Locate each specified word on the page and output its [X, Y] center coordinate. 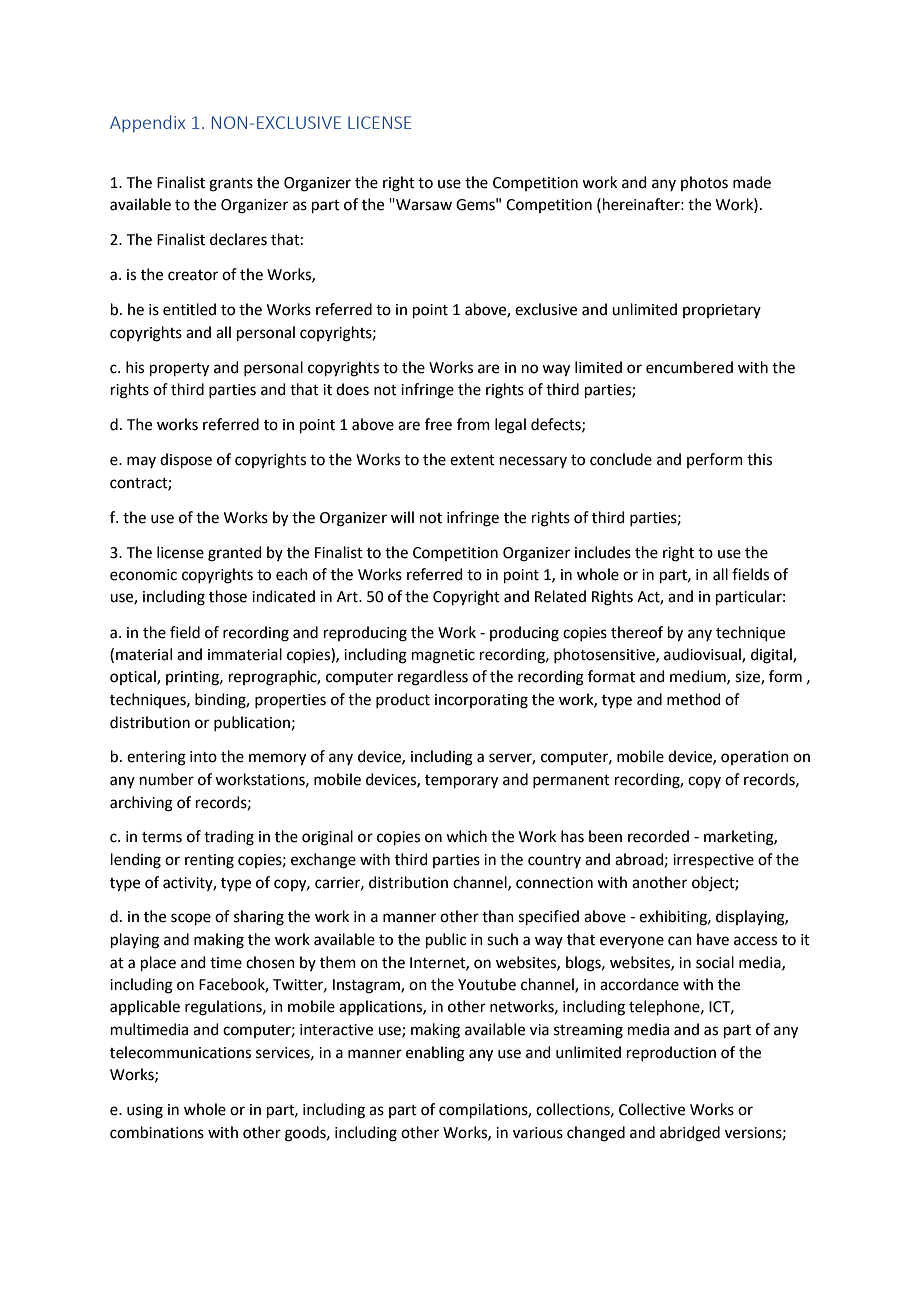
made [752, 182]
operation [755, 758]
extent [472, 460]
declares [238, 239]
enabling [435, 1054]
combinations [157, 1132]
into [203, 757]
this [759, 459]
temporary [461, 782]
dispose [186, 460]
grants [231, 185]
